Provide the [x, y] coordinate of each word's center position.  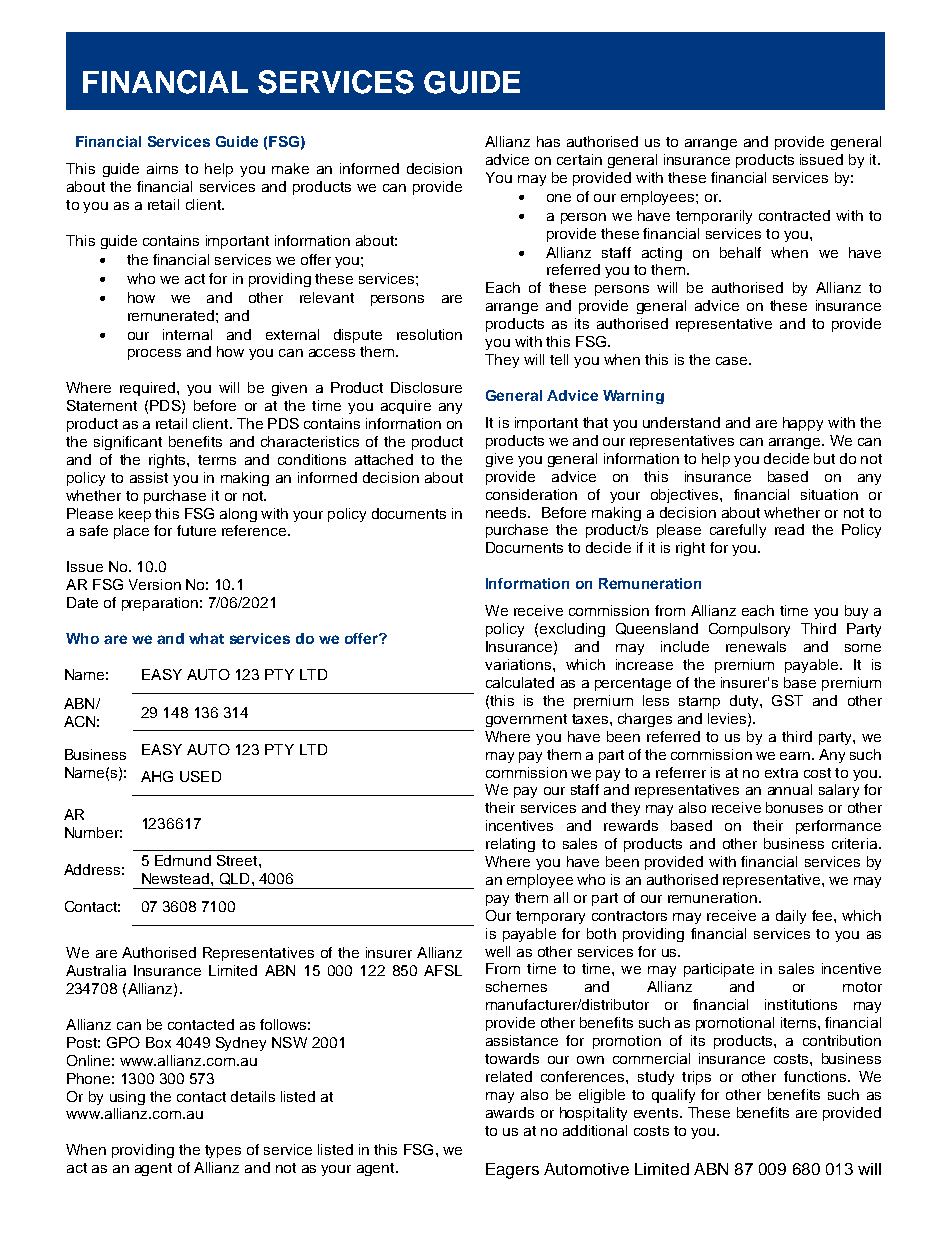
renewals [756, 646]
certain [579, 159]
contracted [794, 215]
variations [519, 664]
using [127, 1098]
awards [510, 1112]
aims [162, 168]
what [206, 638]
